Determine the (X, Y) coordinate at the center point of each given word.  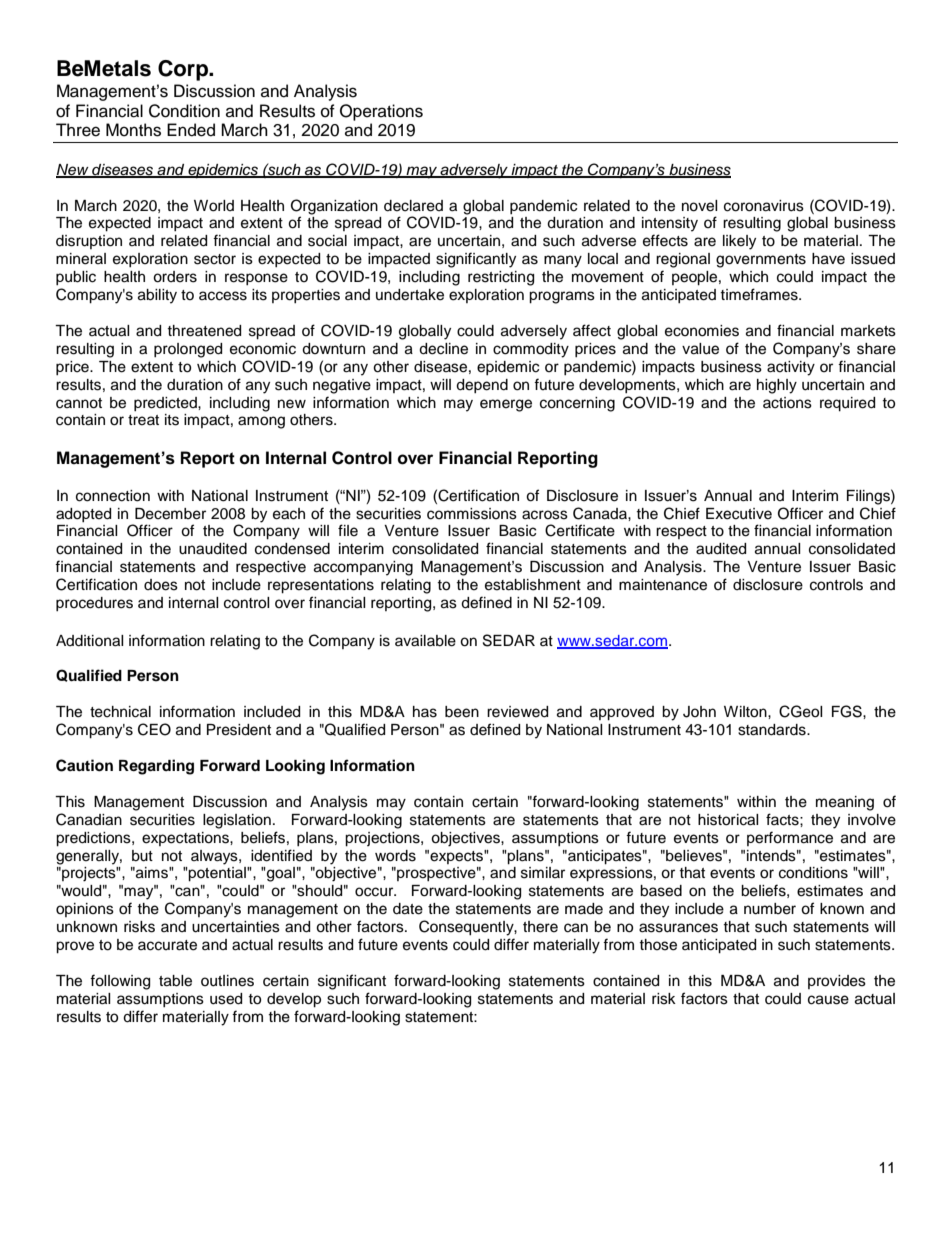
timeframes (760, 294)
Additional (90, 641)
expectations (186, 839)
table (175, 981)
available (425, 641)
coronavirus (764, 206)
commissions (472, 514)
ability (157, 296)
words (395, 856)
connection (113, 496)
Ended (191, 130)
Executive (739, 514)
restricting (501, 278)
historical (728, 820)
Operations (381, 112)
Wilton (746, 712)
